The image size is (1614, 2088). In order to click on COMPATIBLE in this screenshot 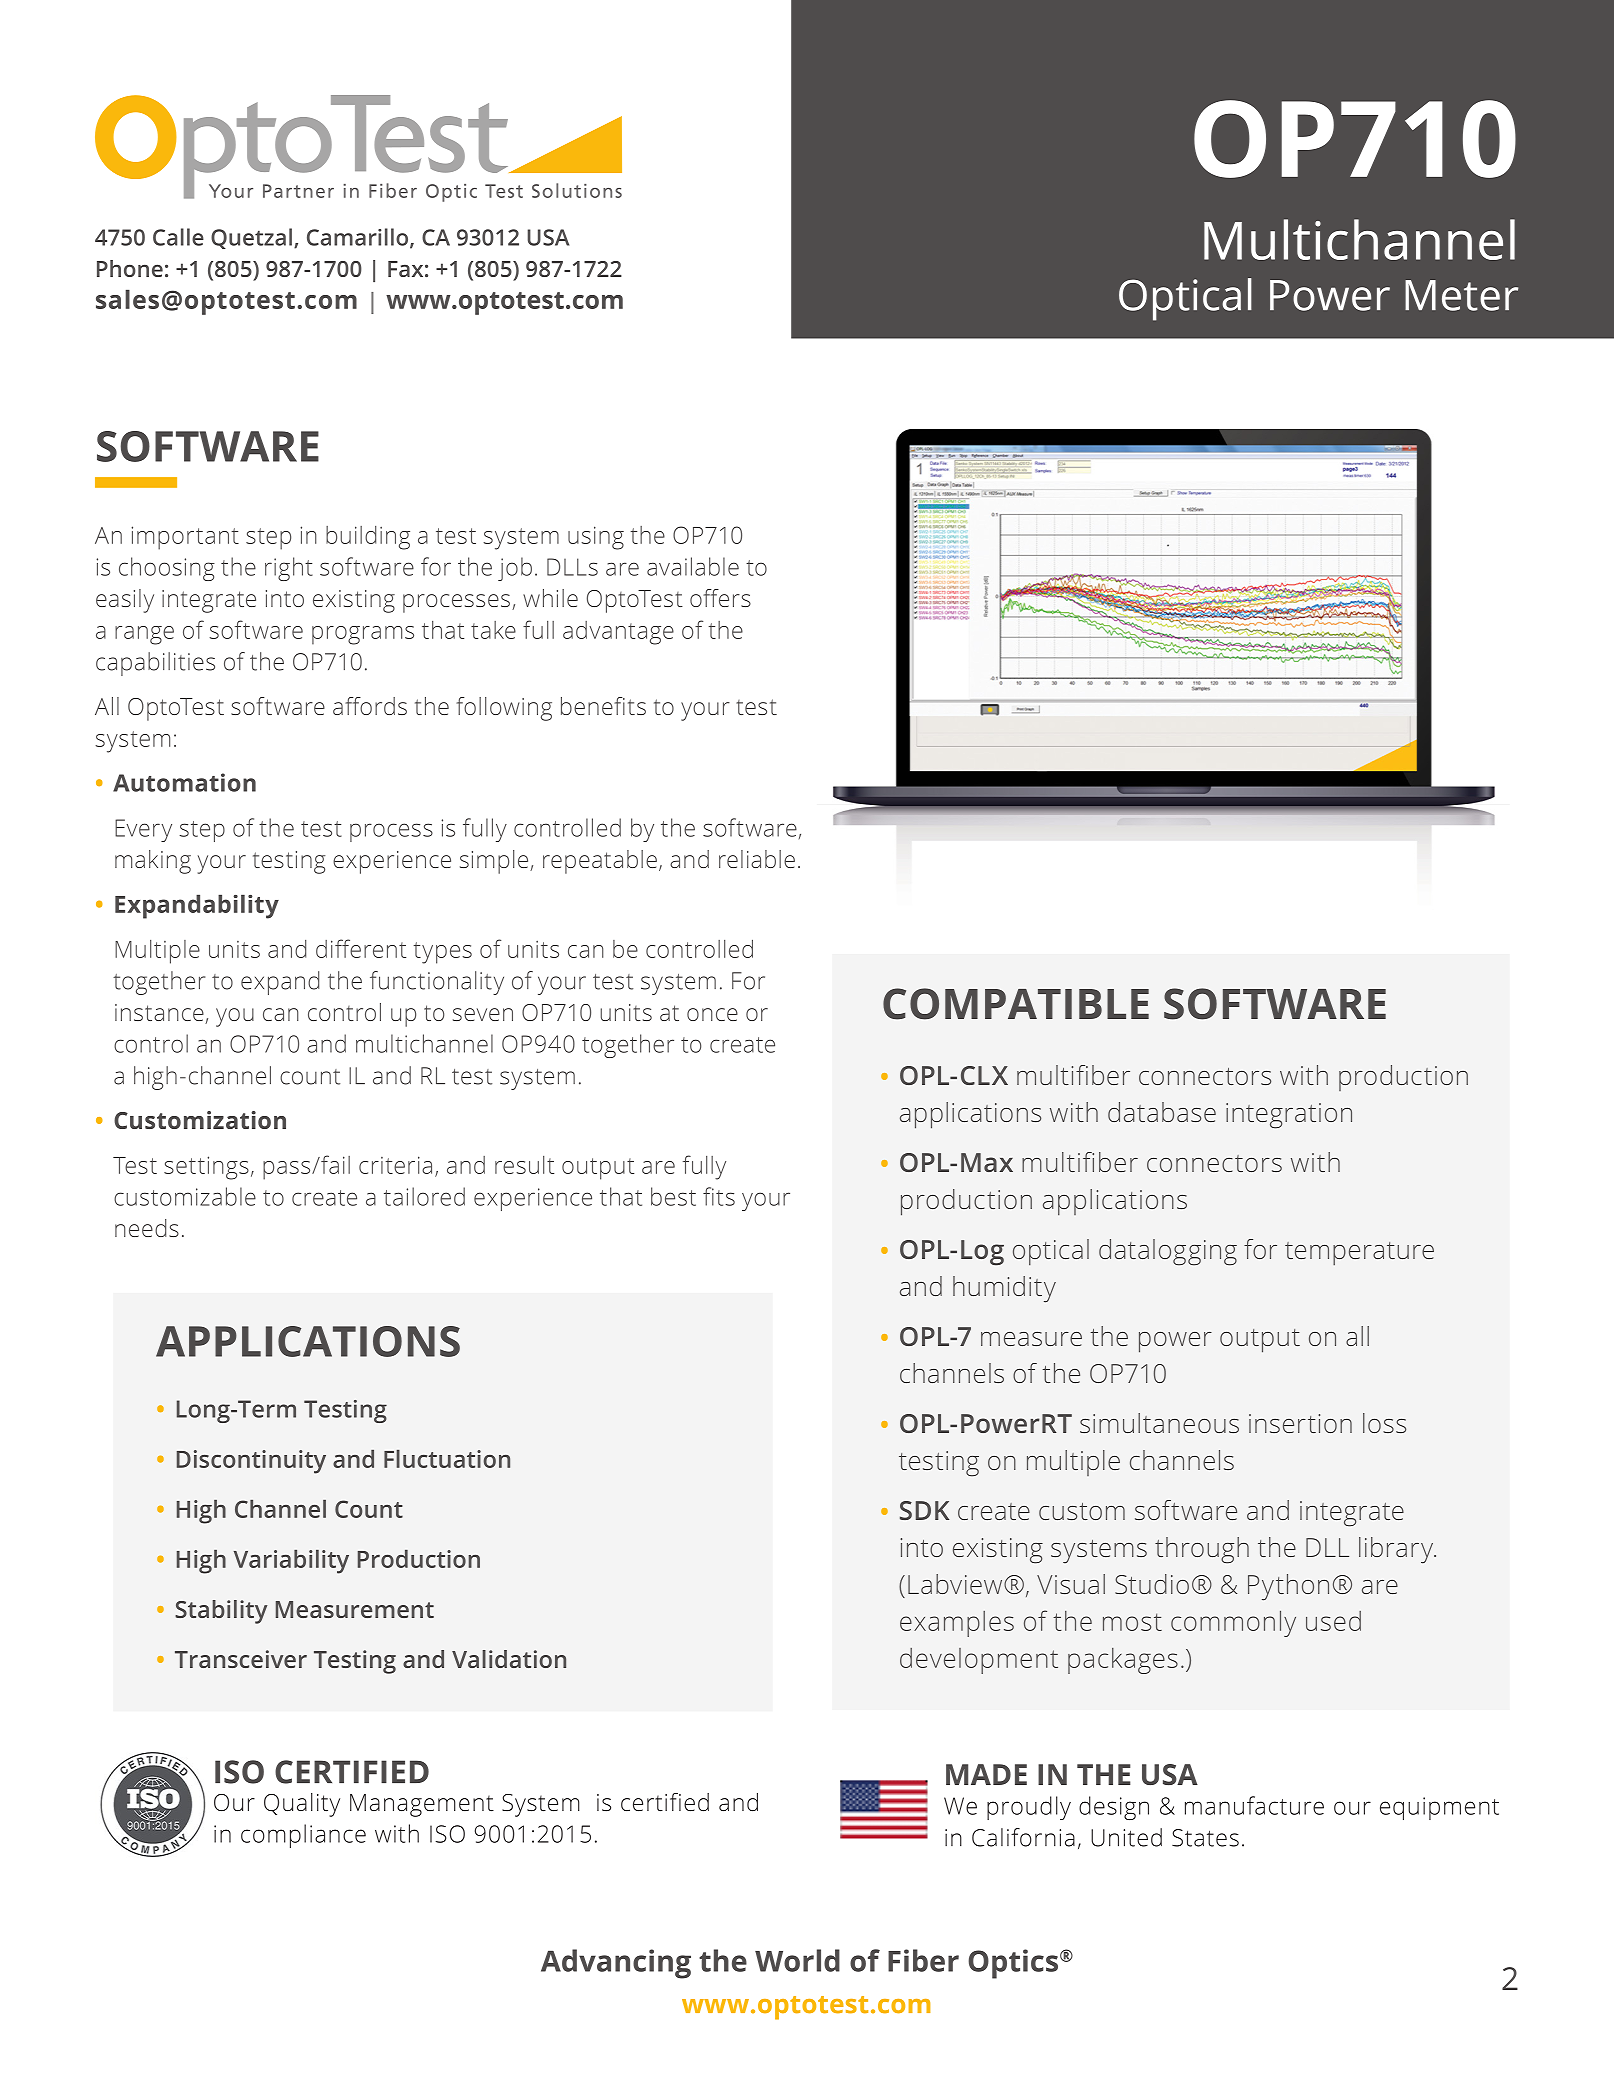, I will do `click(1016, 1004)`.
